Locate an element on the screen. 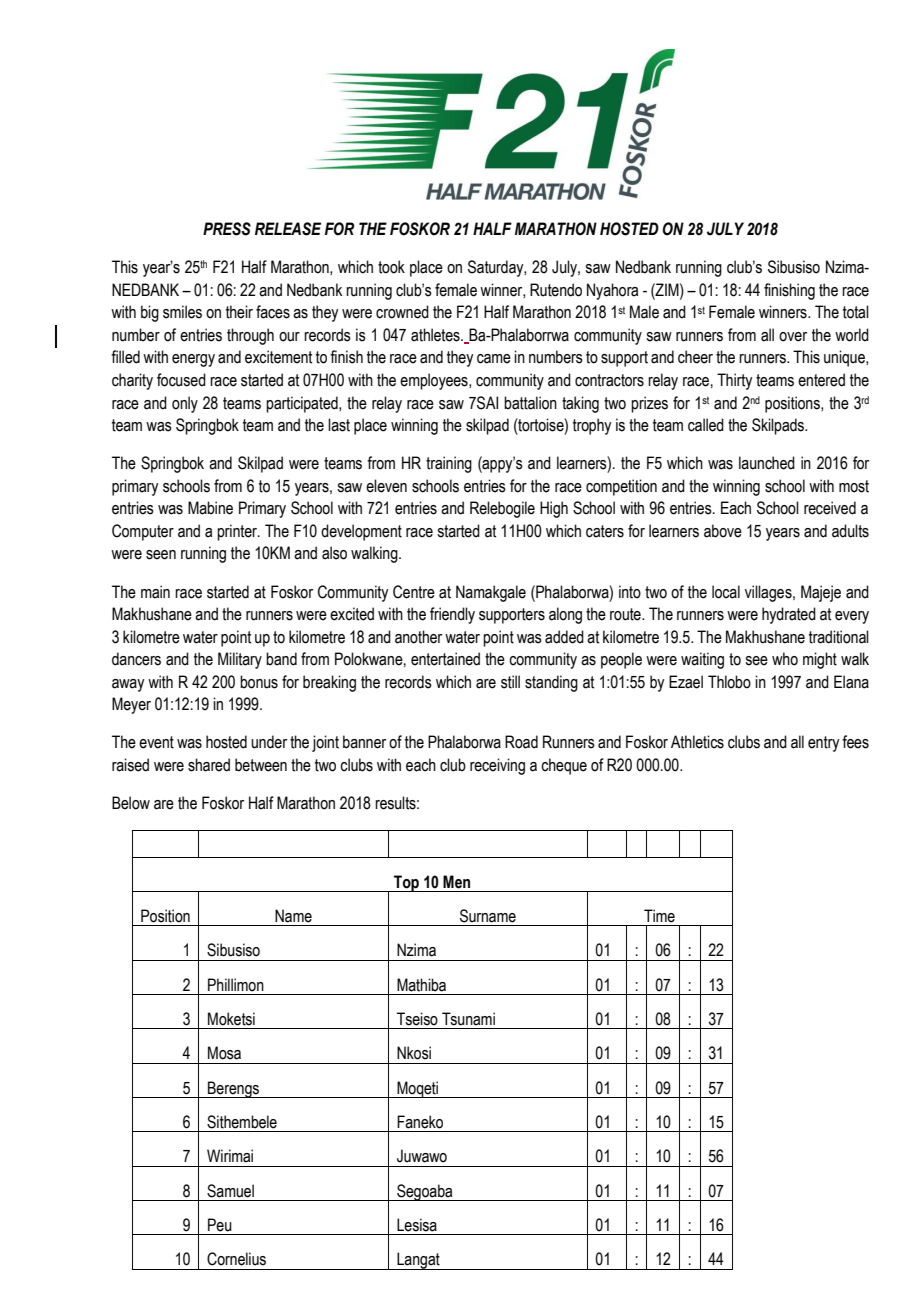 Image resolution: width=924 pixels, height=1308 pixels. main is located at coordinates (155, 592).
